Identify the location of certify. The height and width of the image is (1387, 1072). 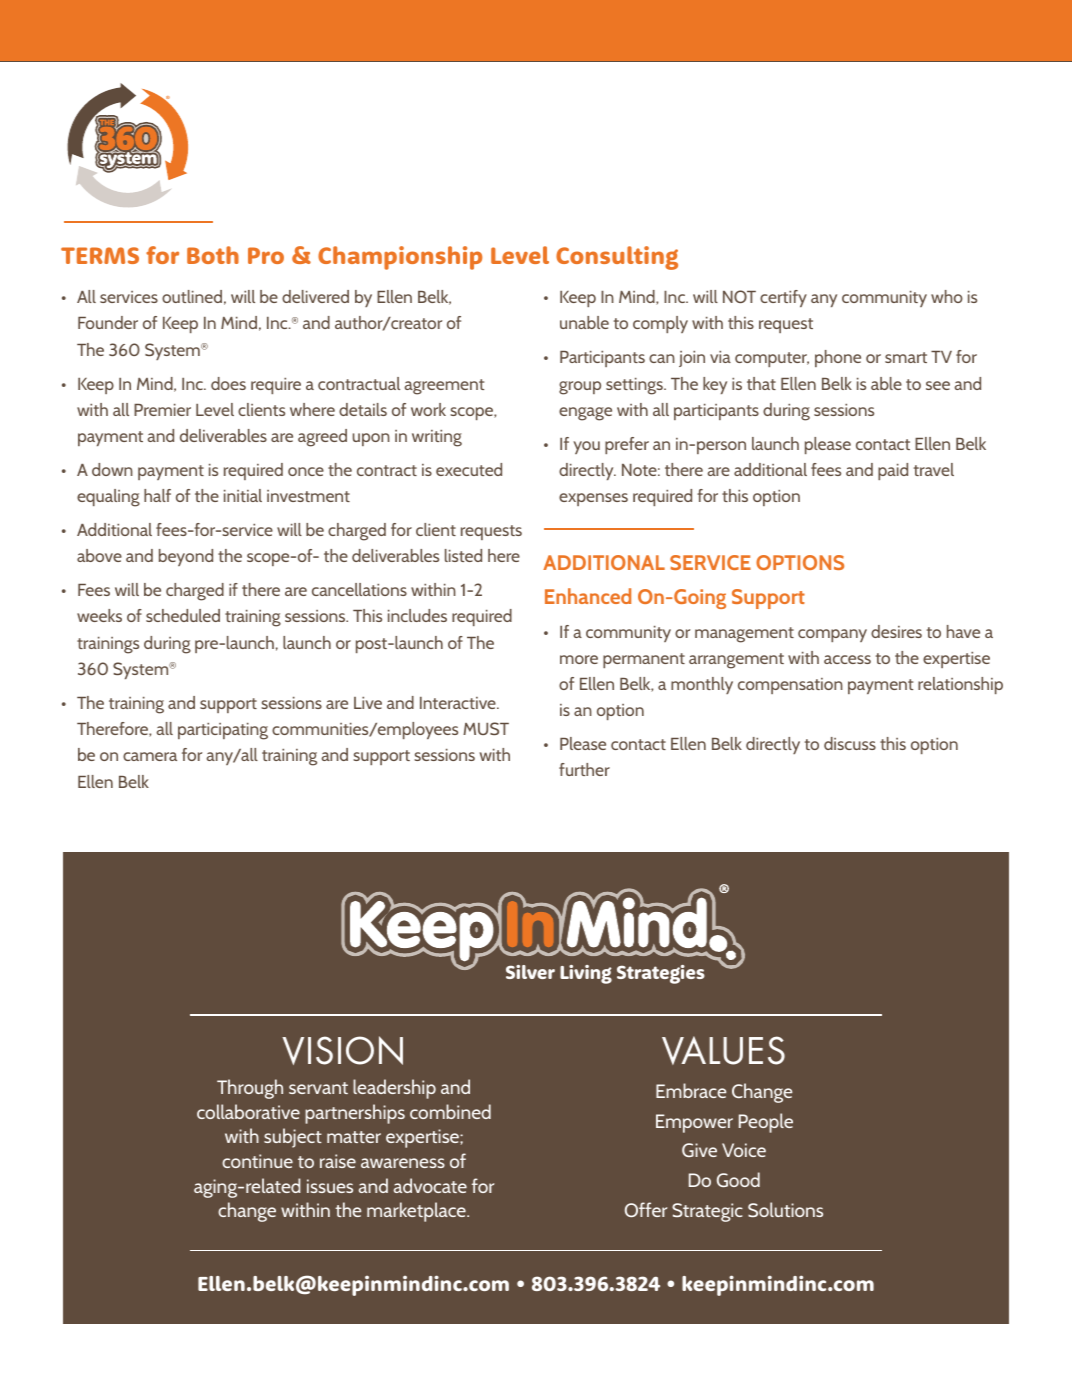
(783, 298).
